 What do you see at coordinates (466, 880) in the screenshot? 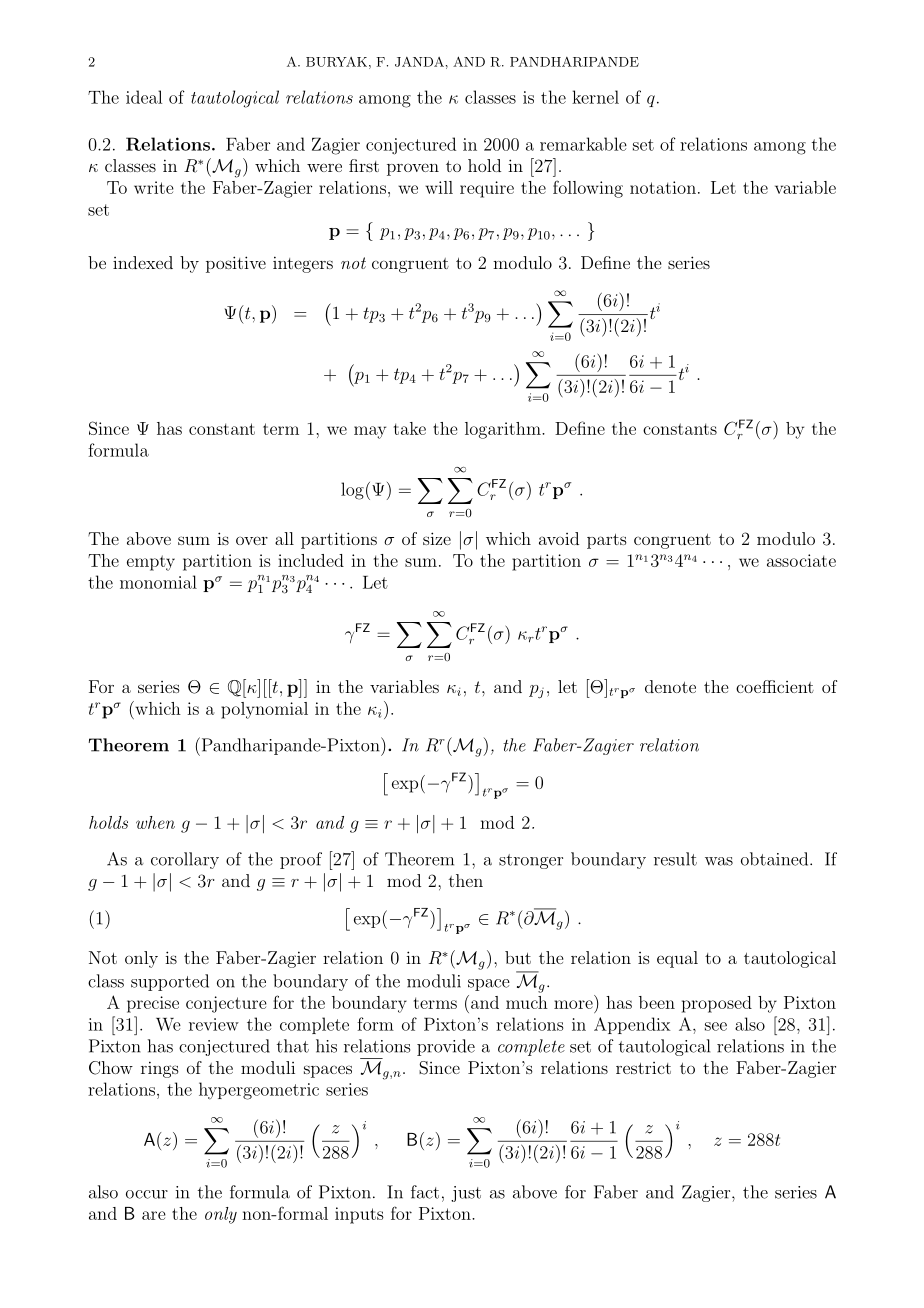
I see `then` at bounding box center [466, 880].
